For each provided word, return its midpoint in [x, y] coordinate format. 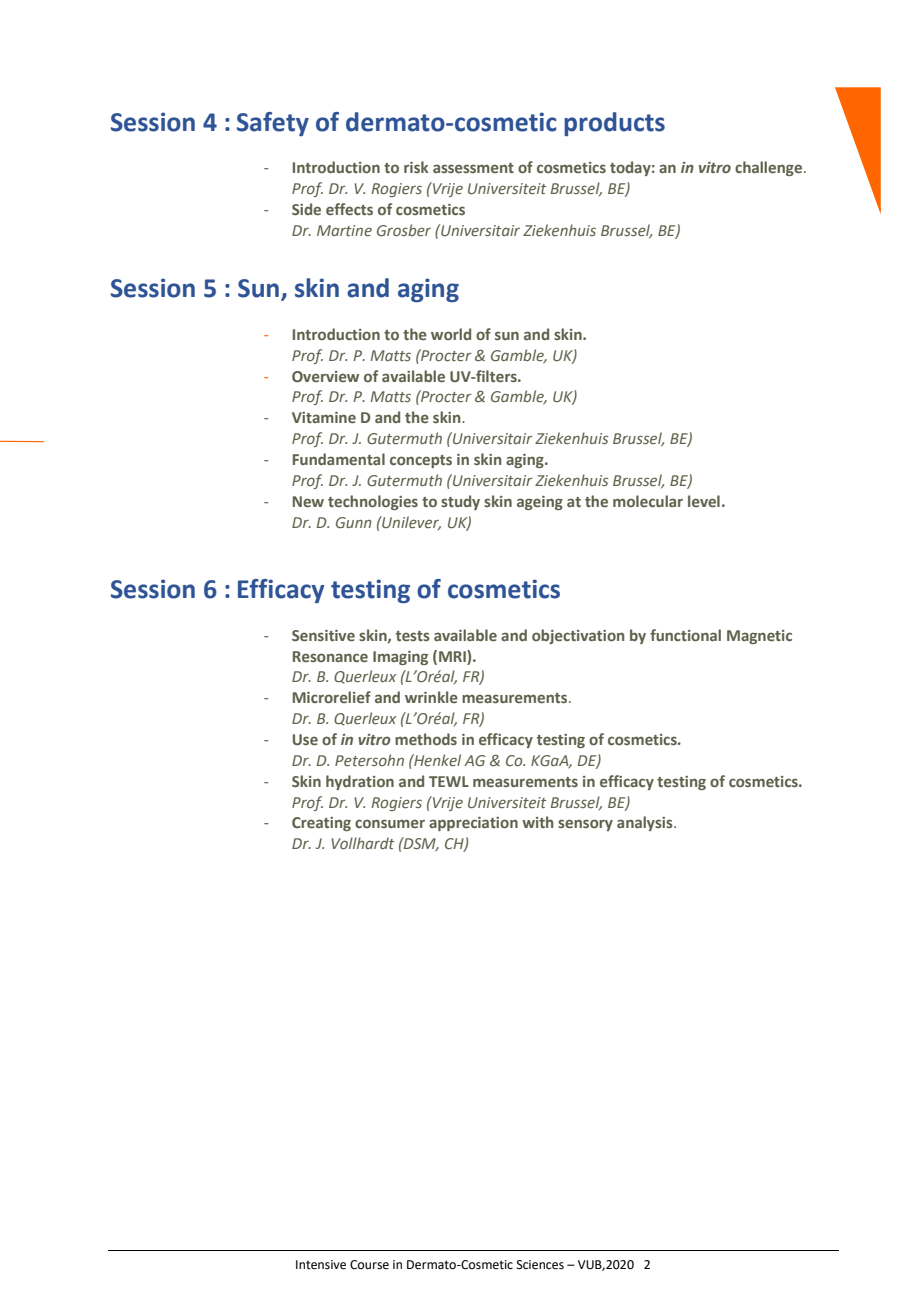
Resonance [330, 656]
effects [349, 209]
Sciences [540, 1265]
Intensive [321, 1265]
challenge [770, 168]
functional [685, 635]
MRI [453, 656]
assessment [473, 168]
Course [369, 1265]
